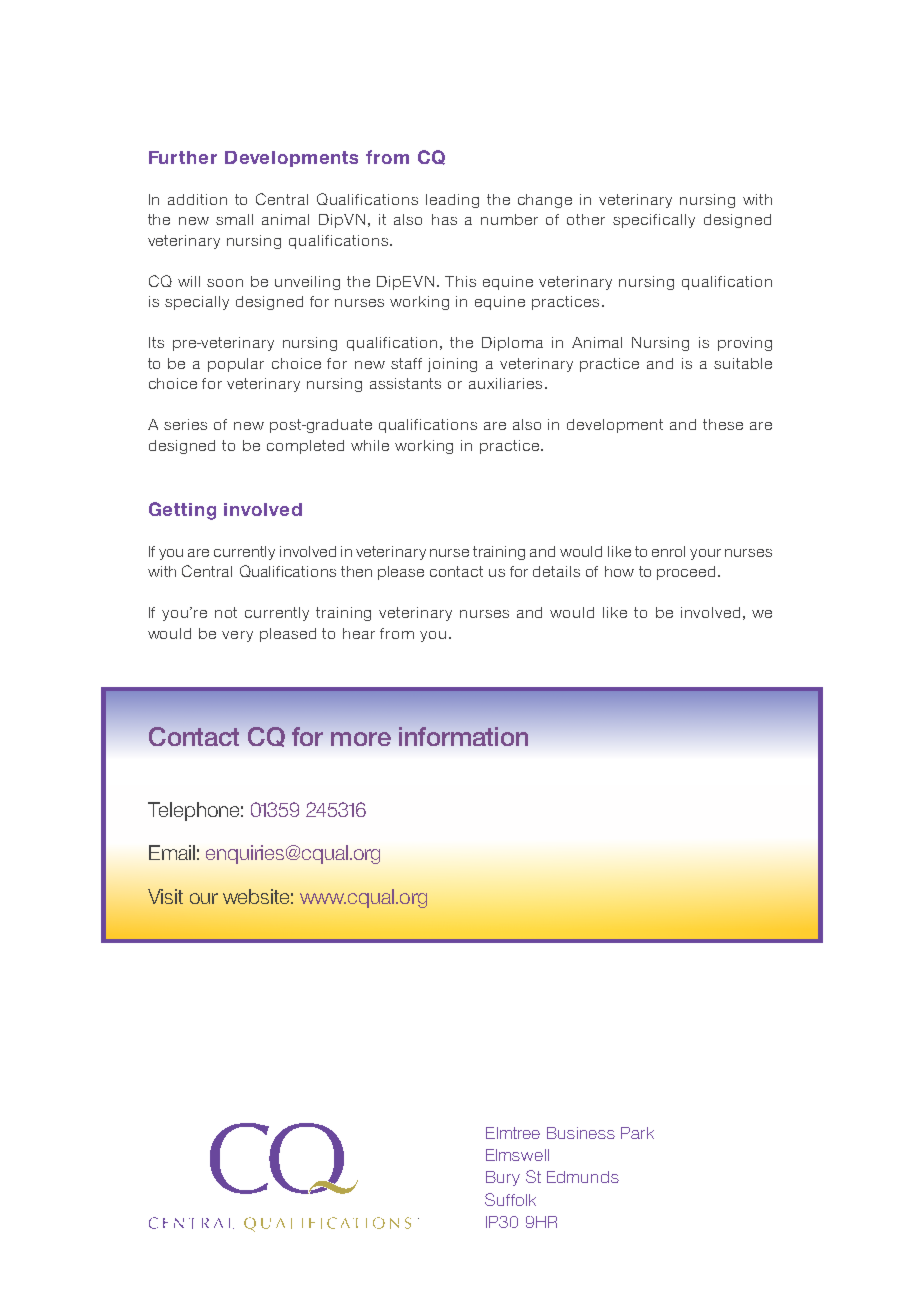 This screenshot has height=1308, width=924. Describe the element at coordinates (503, 1178) in the screenshot. I see `Bury` at that location.
